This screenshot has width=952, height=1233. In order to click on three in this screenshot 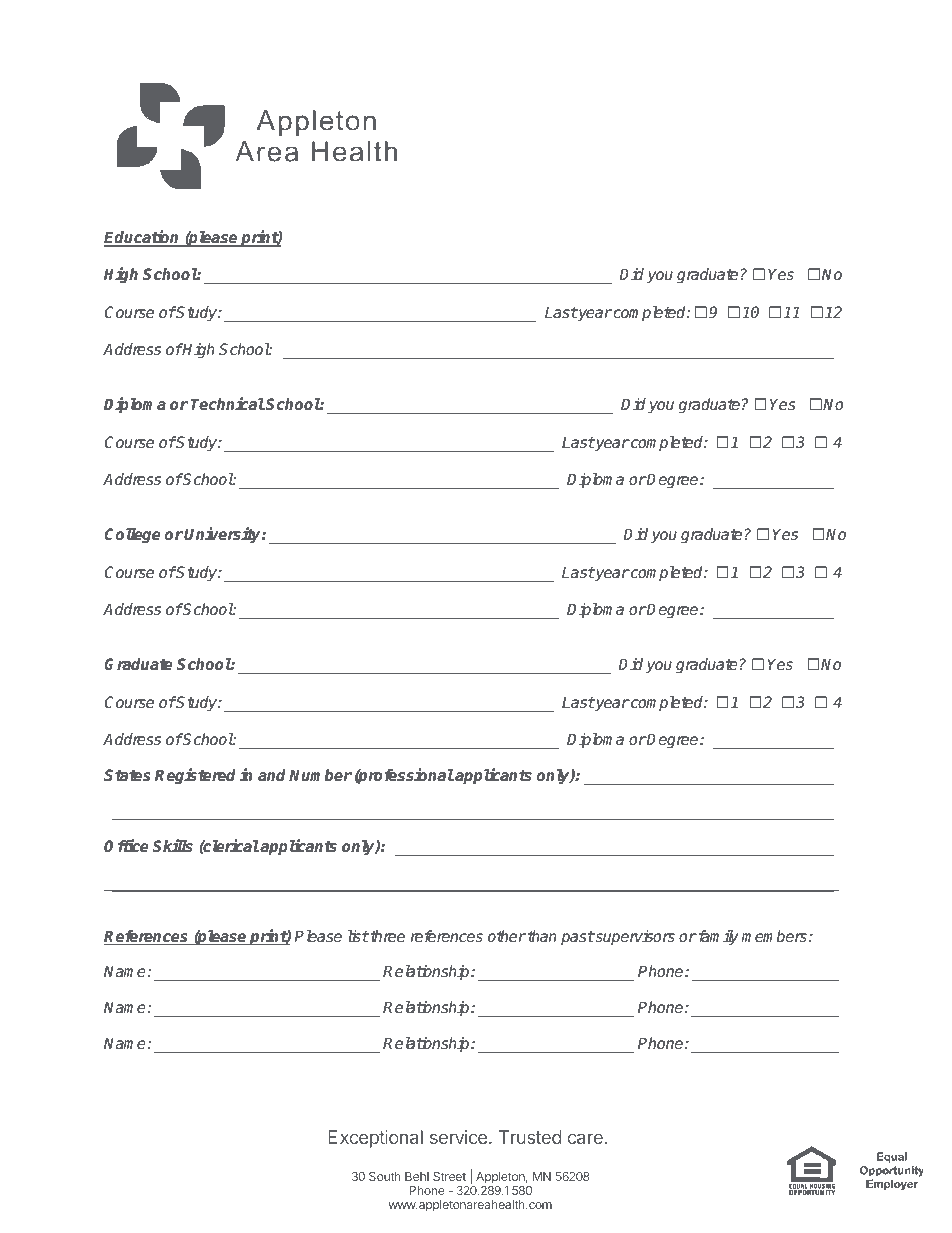, I will do `click(388, 936)`.
